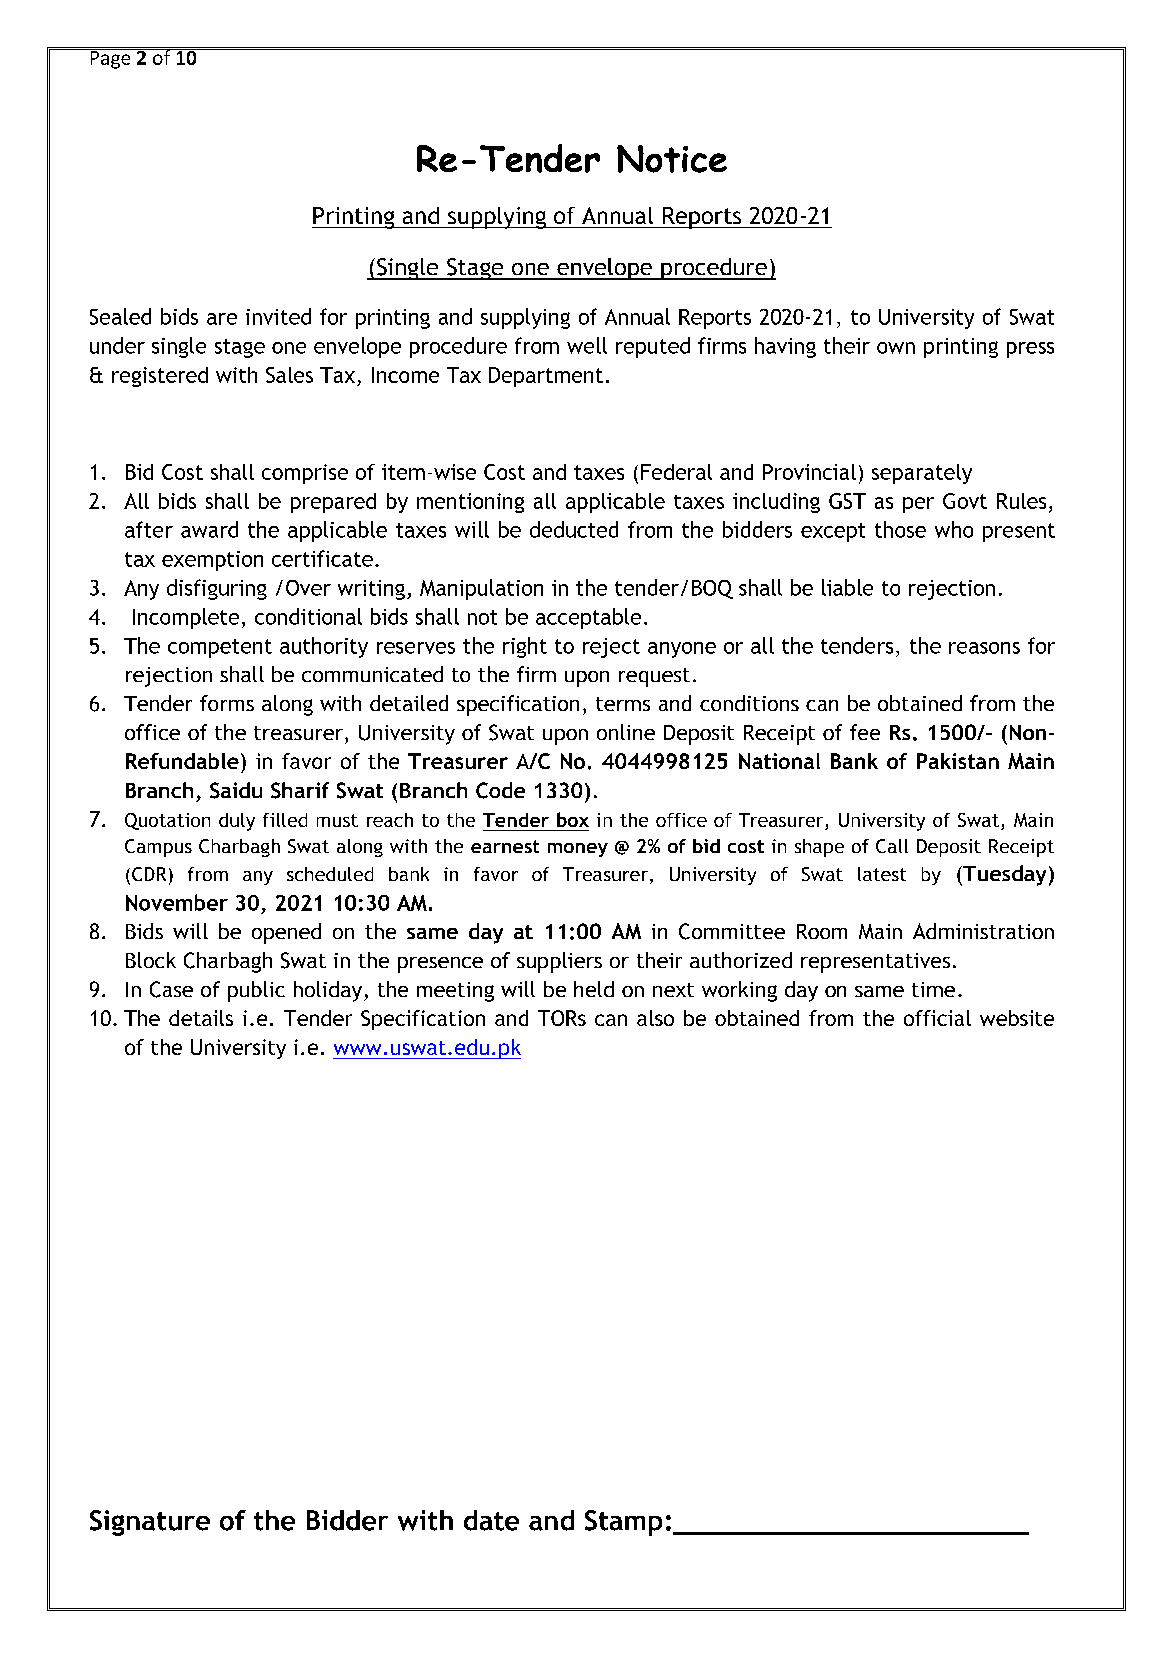 This screenshot has width=1173, height=1658. What do you see at coordinates (937, 1018) in the screenshot?
I see `official` at bounding box center [937, 1018].
